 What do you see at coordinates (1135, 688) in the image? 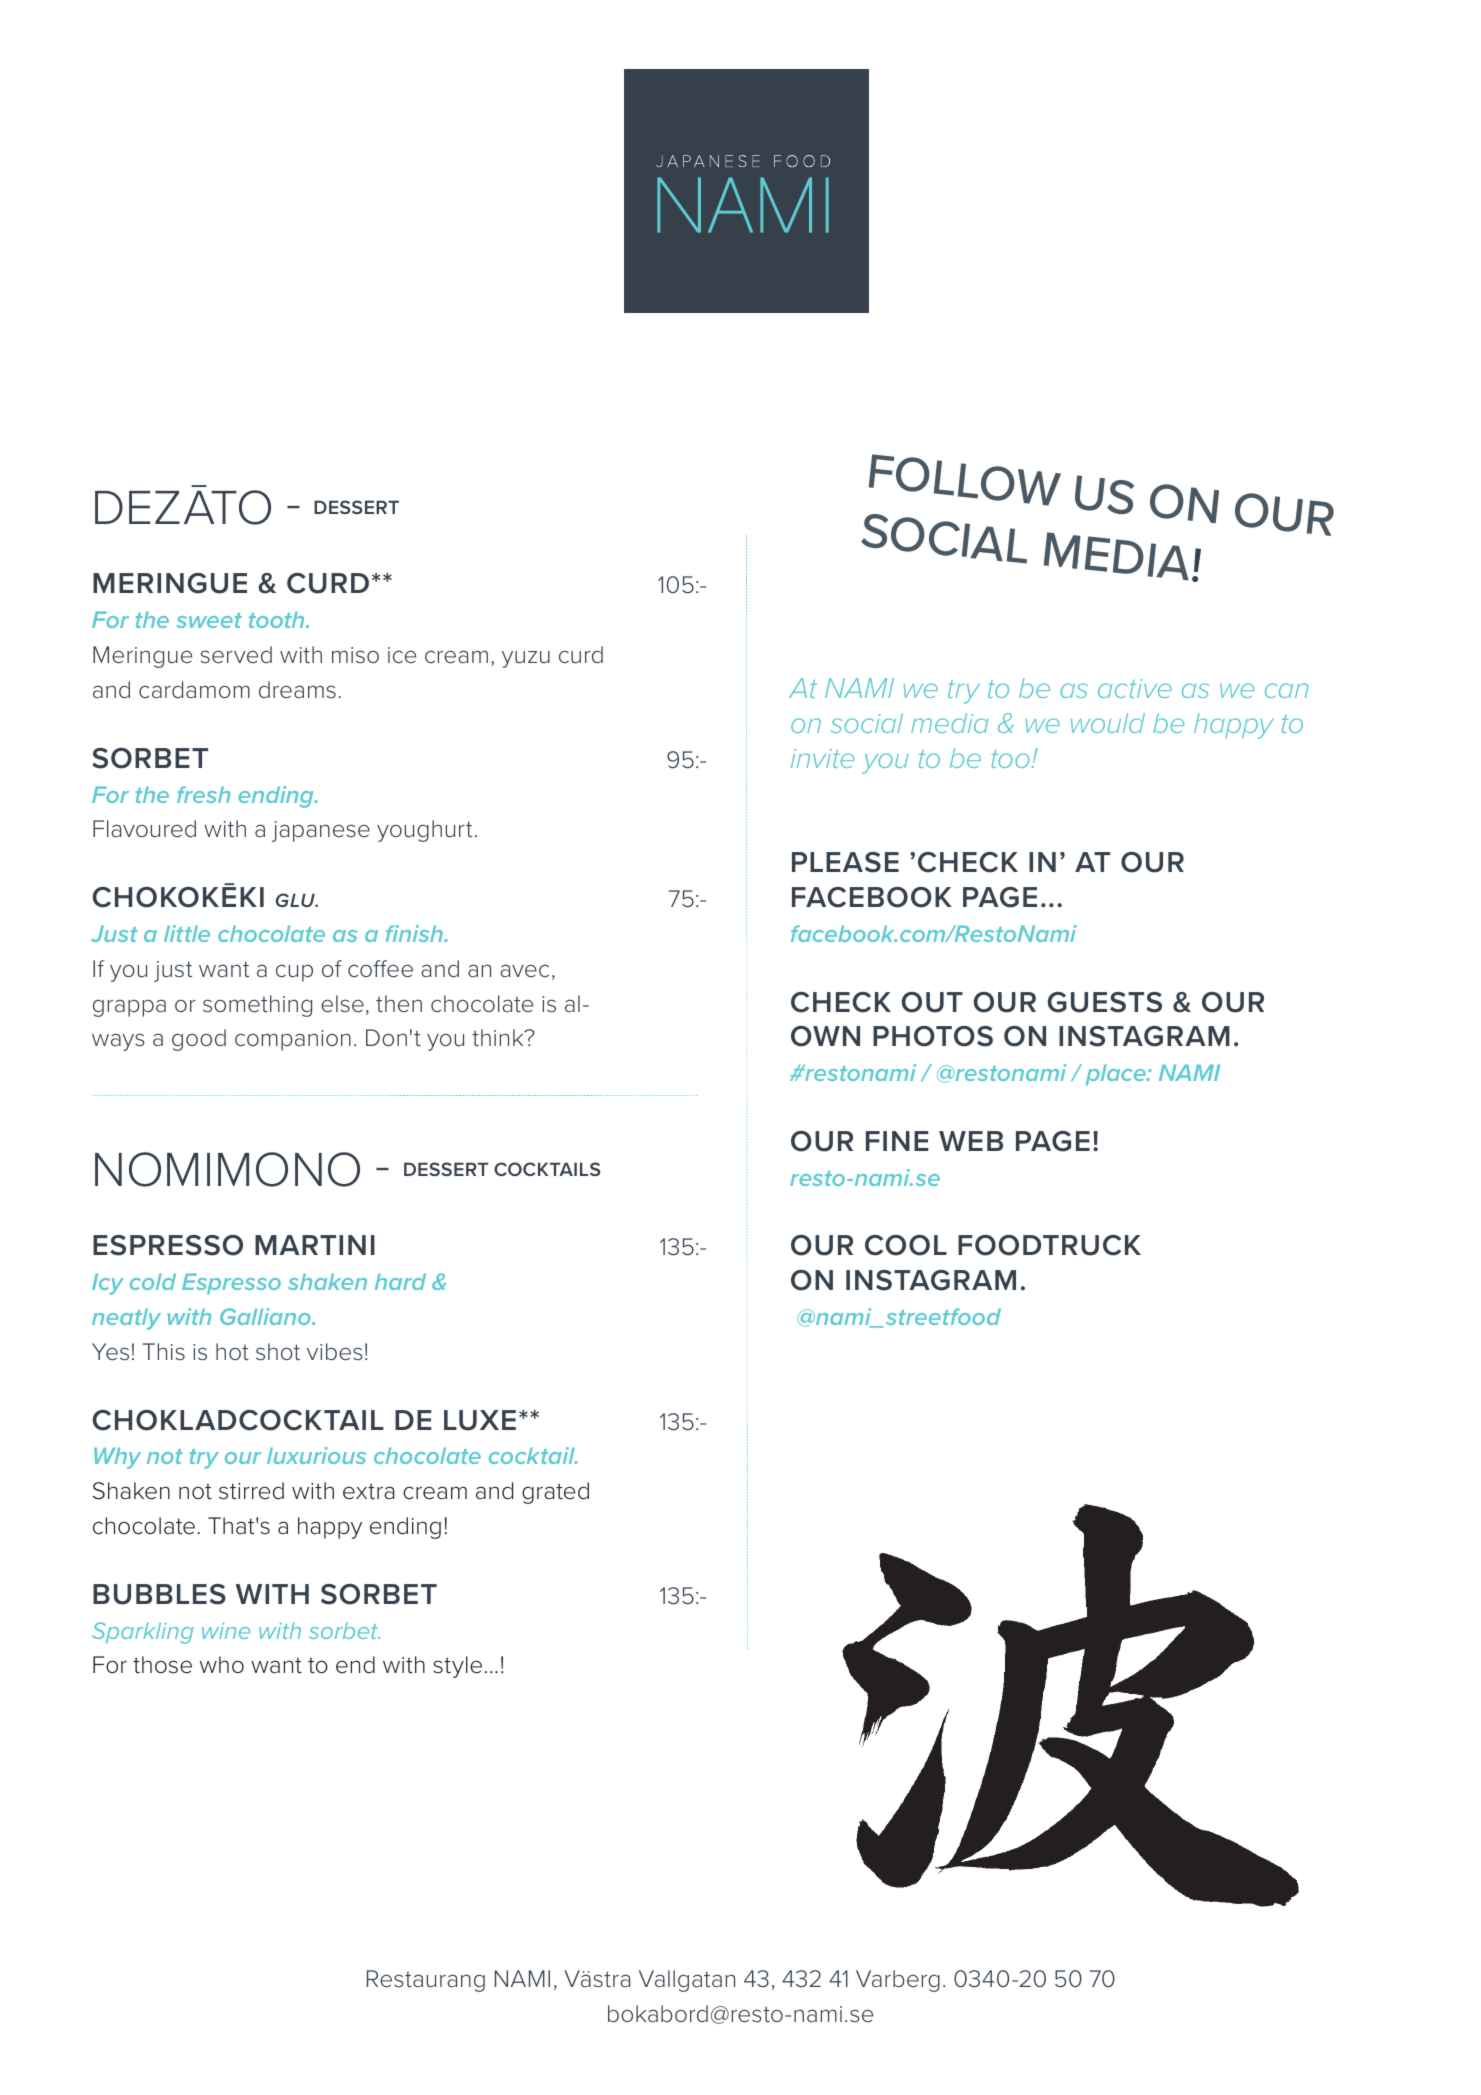
I see `active` at bounding box center [1135, 688].
